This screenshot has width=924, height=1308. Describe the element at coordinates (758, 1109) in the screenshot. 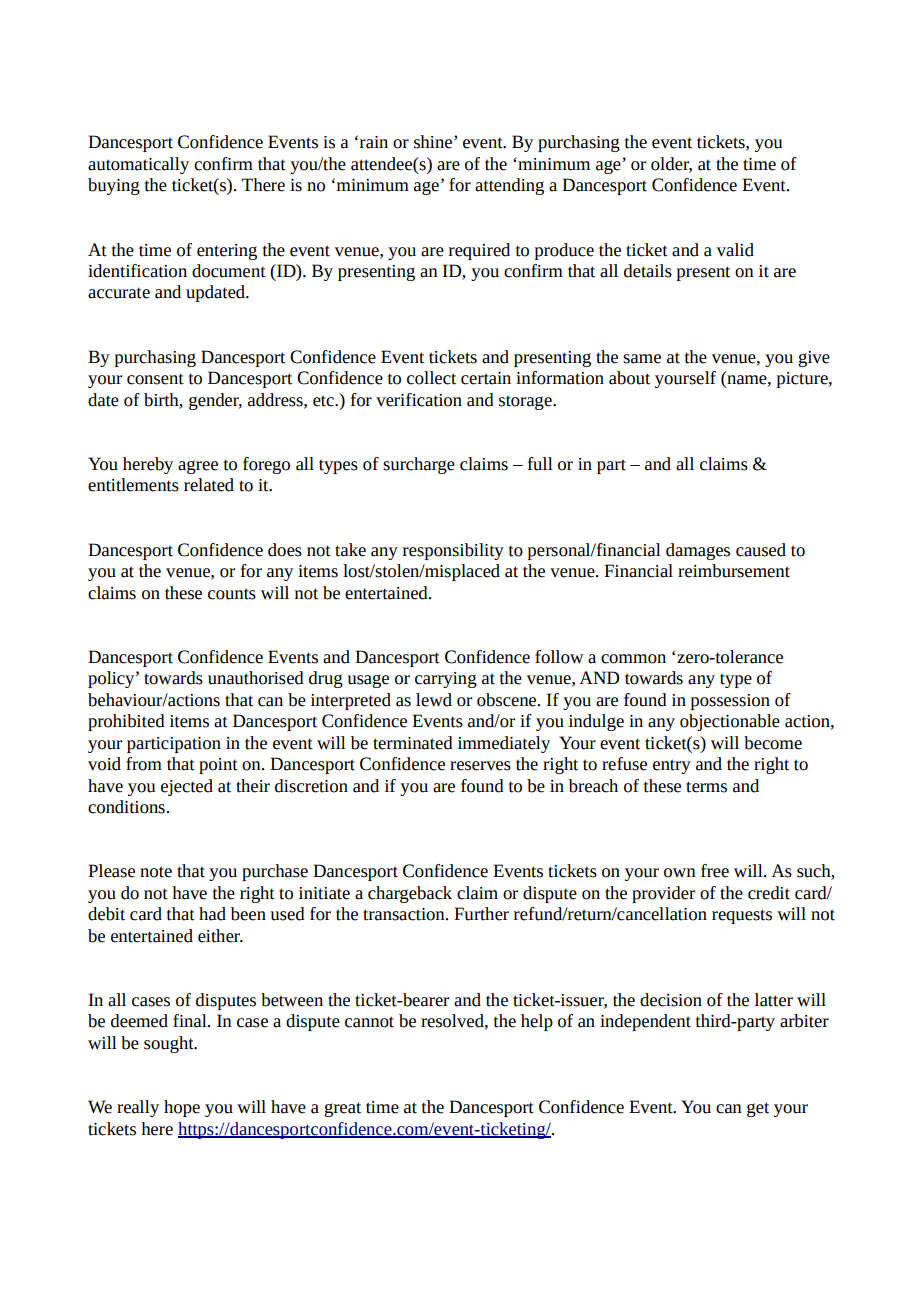

I see `get` at that location.
